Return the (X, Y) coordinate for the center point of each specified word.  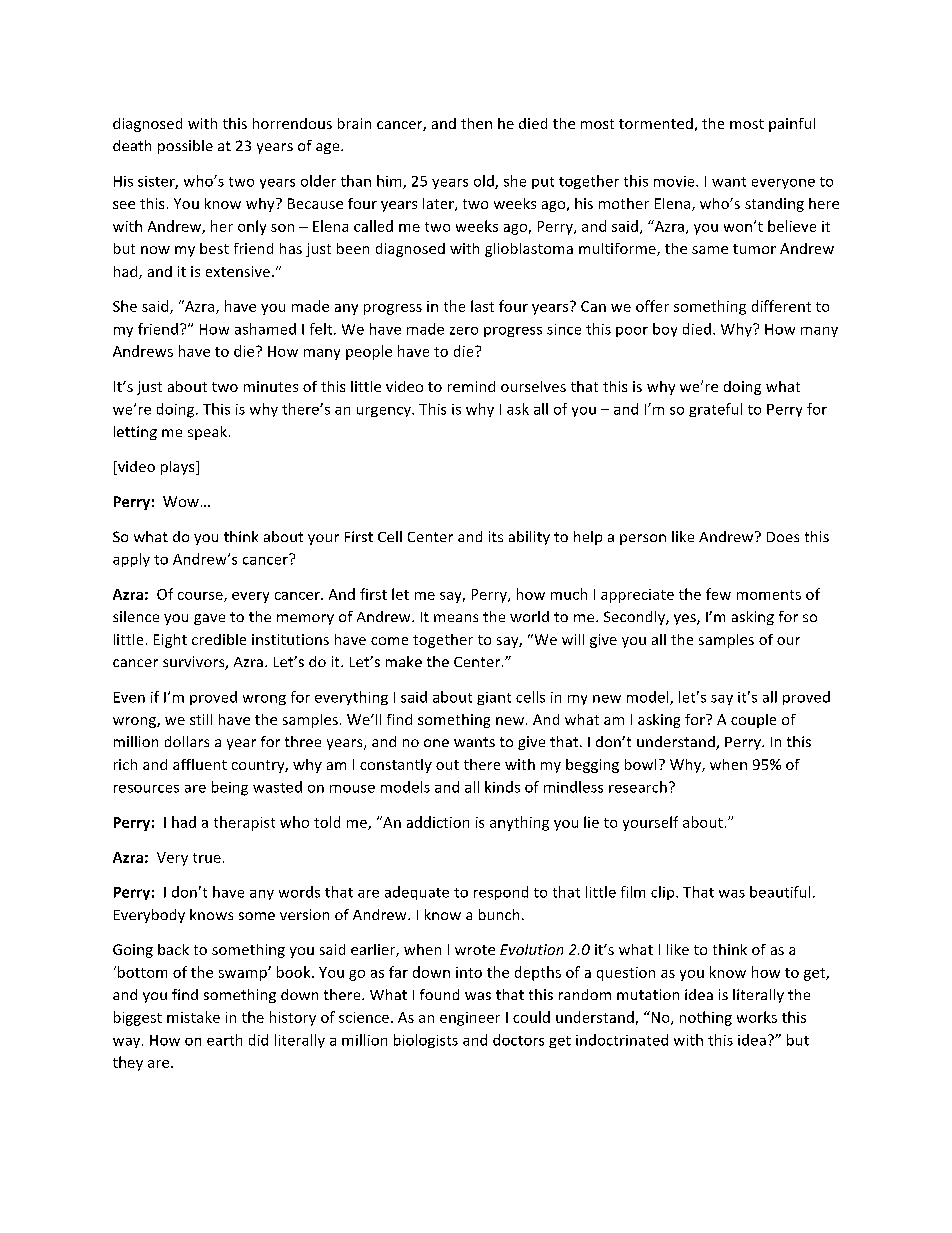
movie (675, 181)
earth (224, 1040)
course (201, 597)
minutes (271, 386)
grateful (715, 410)
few (718, 594)
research (638, 787)
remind (471, 386)
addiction (438, 822)
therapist (244, 823)
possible (185, 147)
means (456, 618)
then (476, 123)
